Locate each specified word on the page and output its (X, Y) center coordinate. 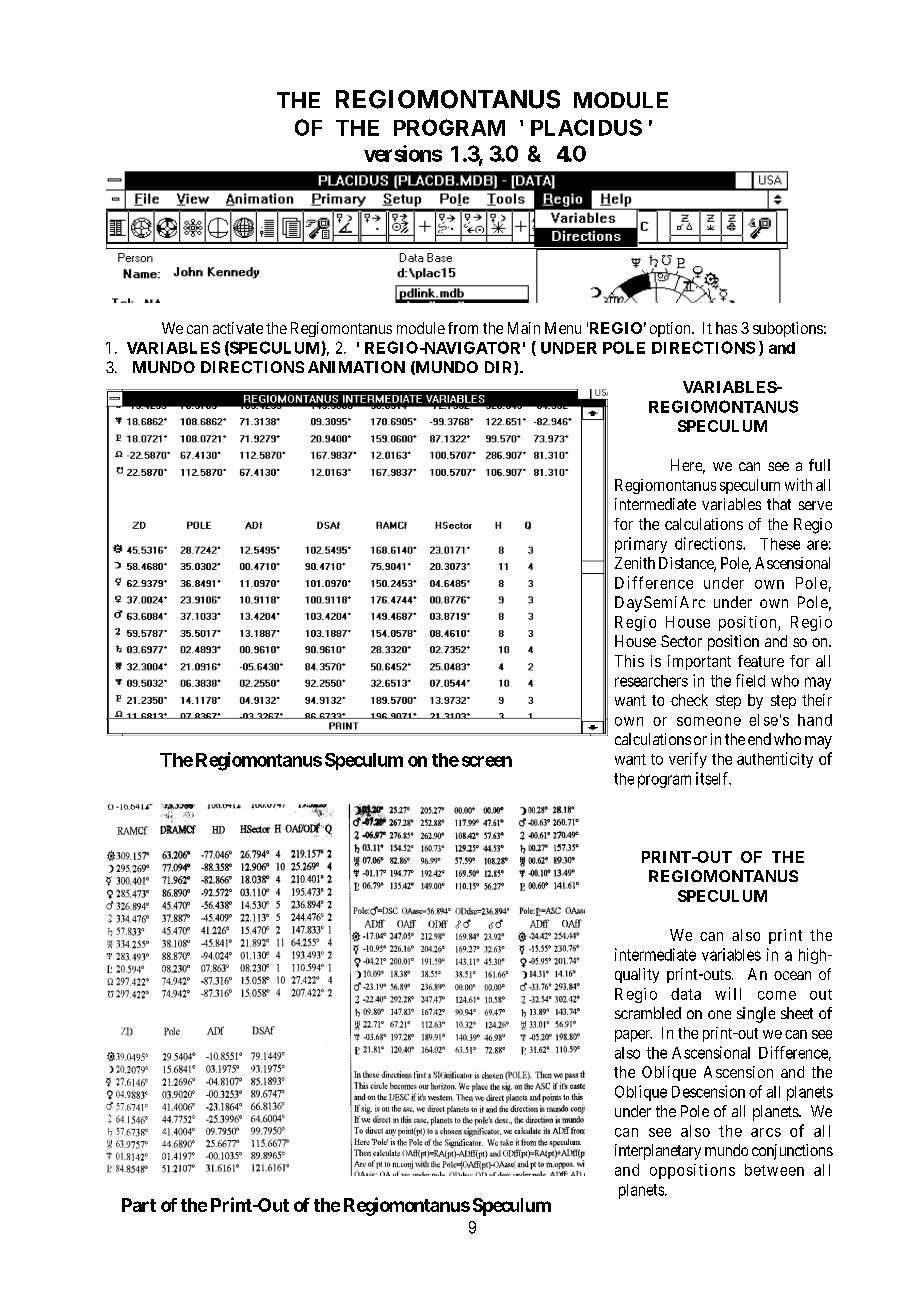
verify (688, 760)
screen (487, 761)
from (463, 328)
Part (139, 1205)
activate (238, 328)
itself (713, 778)
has (726, 328)
